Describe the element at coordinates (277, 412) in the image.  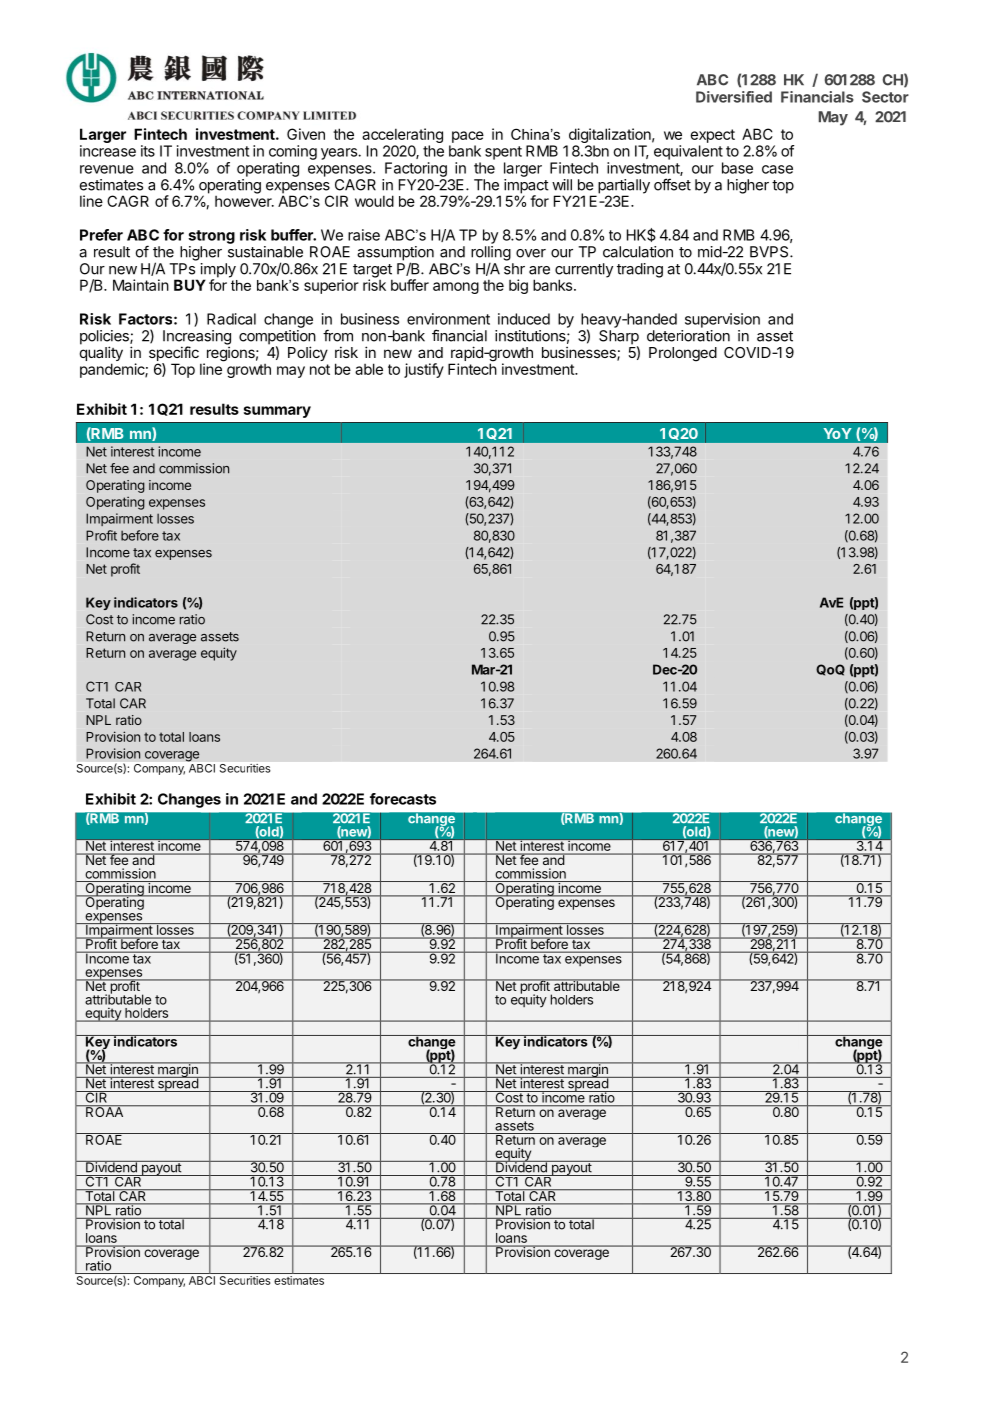
I see `summary` at that location.
